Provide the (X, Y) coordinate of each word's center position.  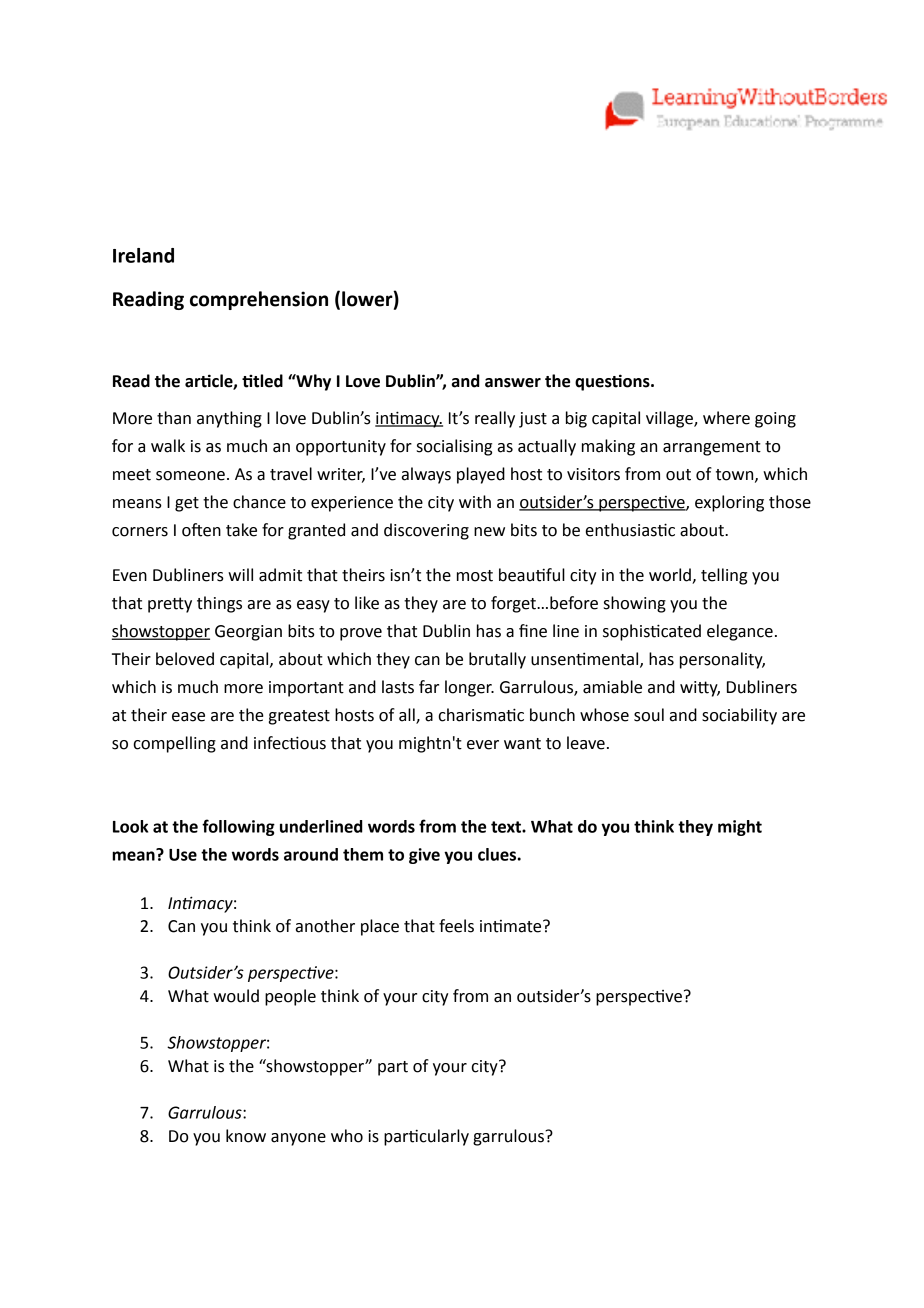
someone (190, 476)
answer (513, 383)
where (726, 418)
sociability (739, 716)
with (475, 502)
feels (456, 926)
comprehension (259, 300)
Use (183, 855)
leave (586, 743)
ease (188, 717)
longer (469, 688)
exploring (729, 503)
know (246, 1136)
